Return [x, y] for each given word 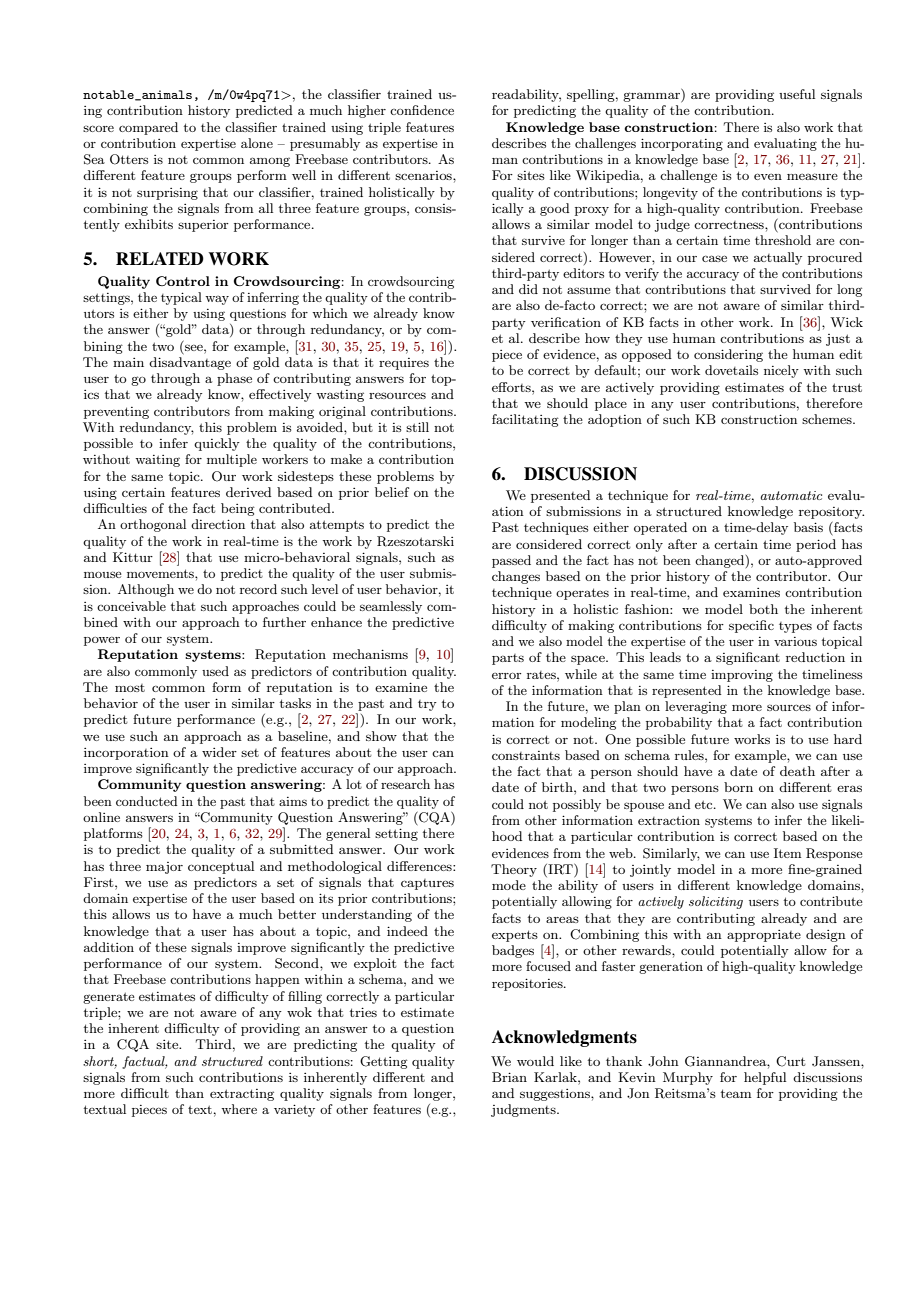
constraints [526, 755]
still [417, 427]
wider [219, 752]
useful [797, 94]
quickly [217, 444]
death [797, 771]
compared [148, 128]
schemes [828, 419]
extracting [242, 1095]
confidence [422, 110]
